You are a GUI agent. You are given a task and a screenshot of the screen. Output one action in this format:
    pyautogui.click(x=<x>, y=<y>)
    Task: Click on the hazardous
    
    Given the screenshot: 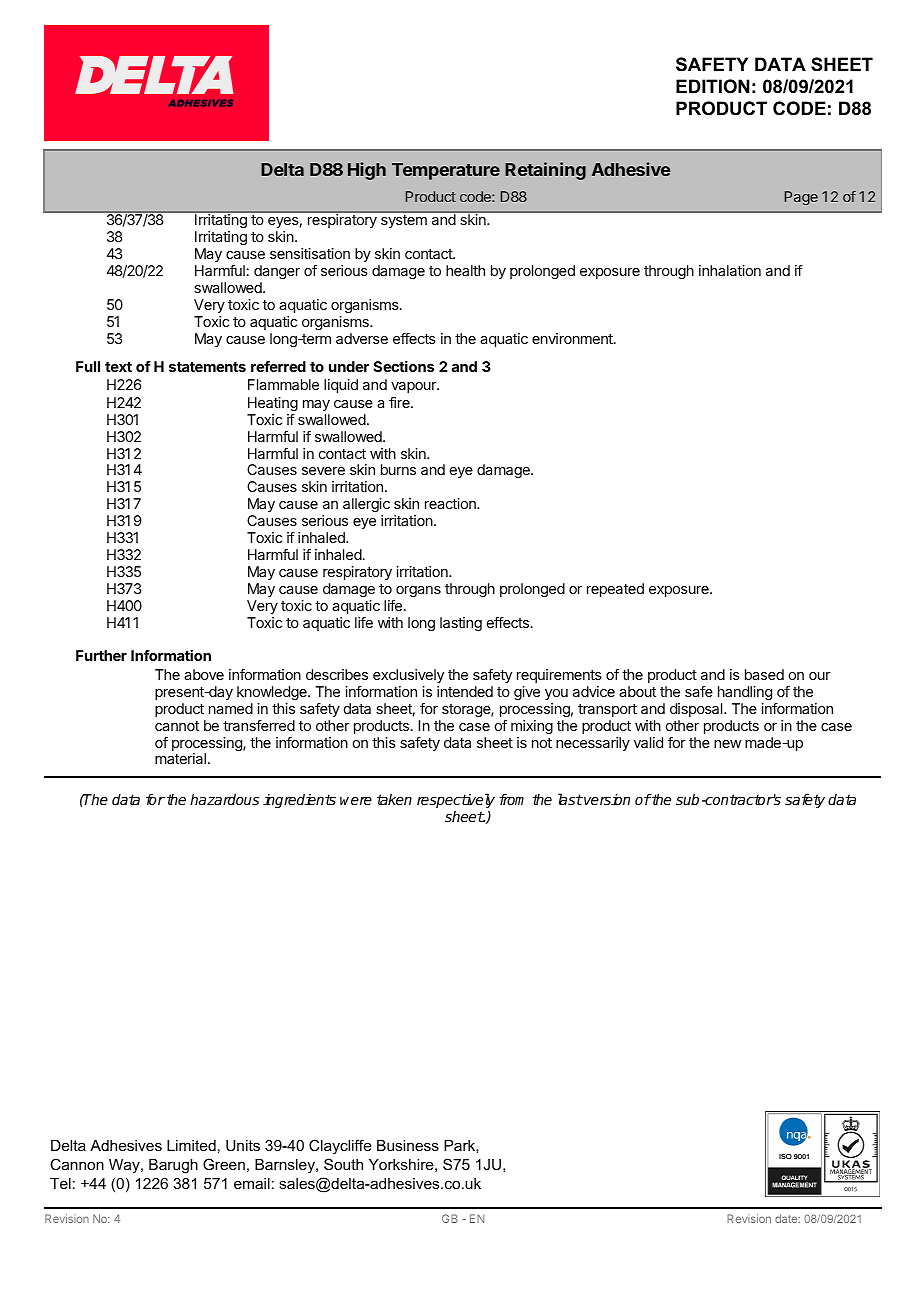 What is the action you would take?
    pyautogui.click(x=224, y=799)
